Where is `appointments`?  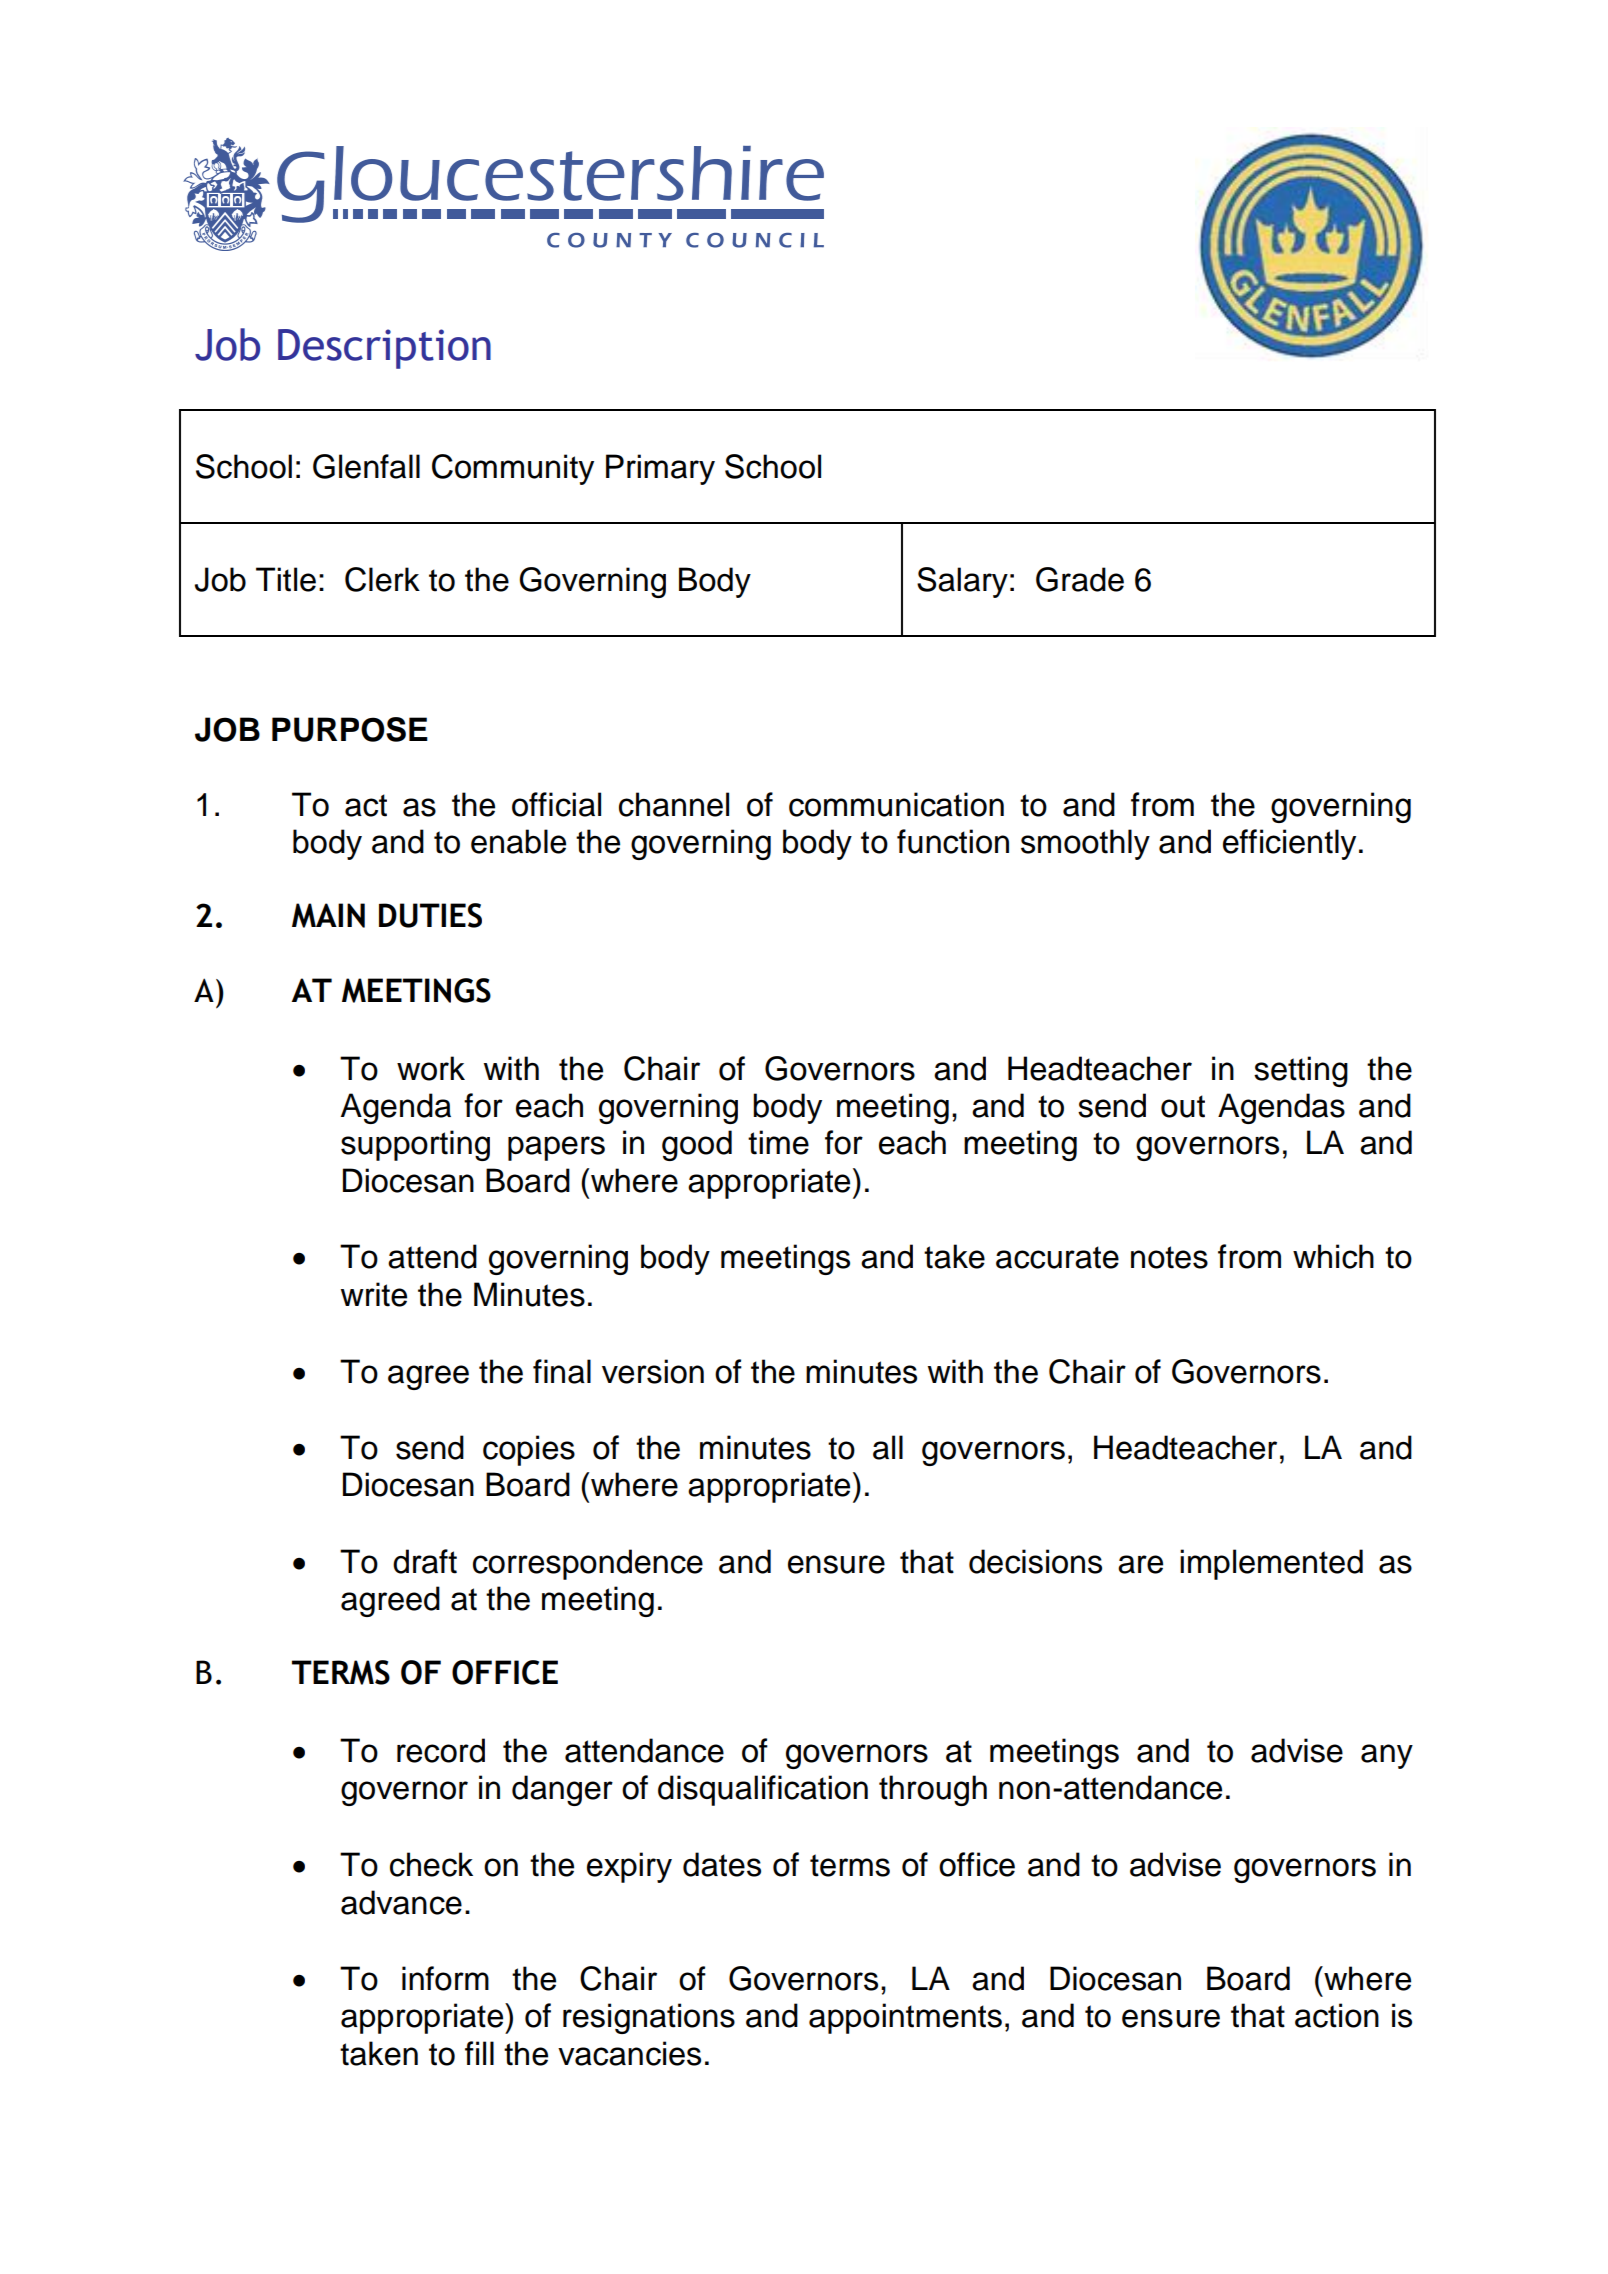 appointments is located at coordinates (905, 2018).
